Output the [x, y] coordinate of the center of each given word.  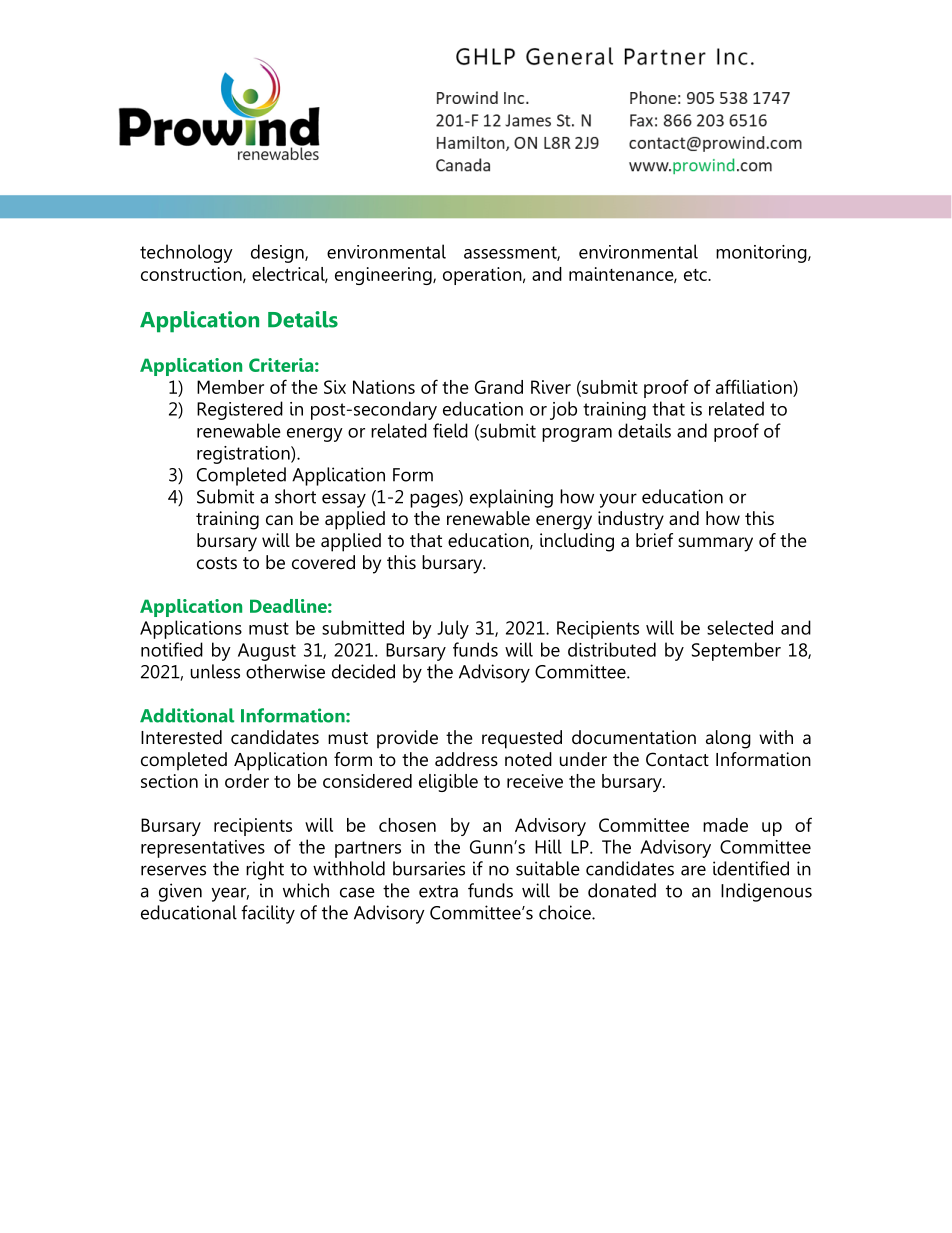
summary [715, 544]
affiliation [755, 386]
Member [230, 387]
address [466, 759]
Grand [499, 387]
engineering [384, 276]
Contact [677, 759]
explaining [511, 498]
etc [696, 275]
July [453, 629]
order [247, 781]
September [736, 651]
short [295, 496]
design [278, 253]
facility [268, 914]
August [267, 652]
